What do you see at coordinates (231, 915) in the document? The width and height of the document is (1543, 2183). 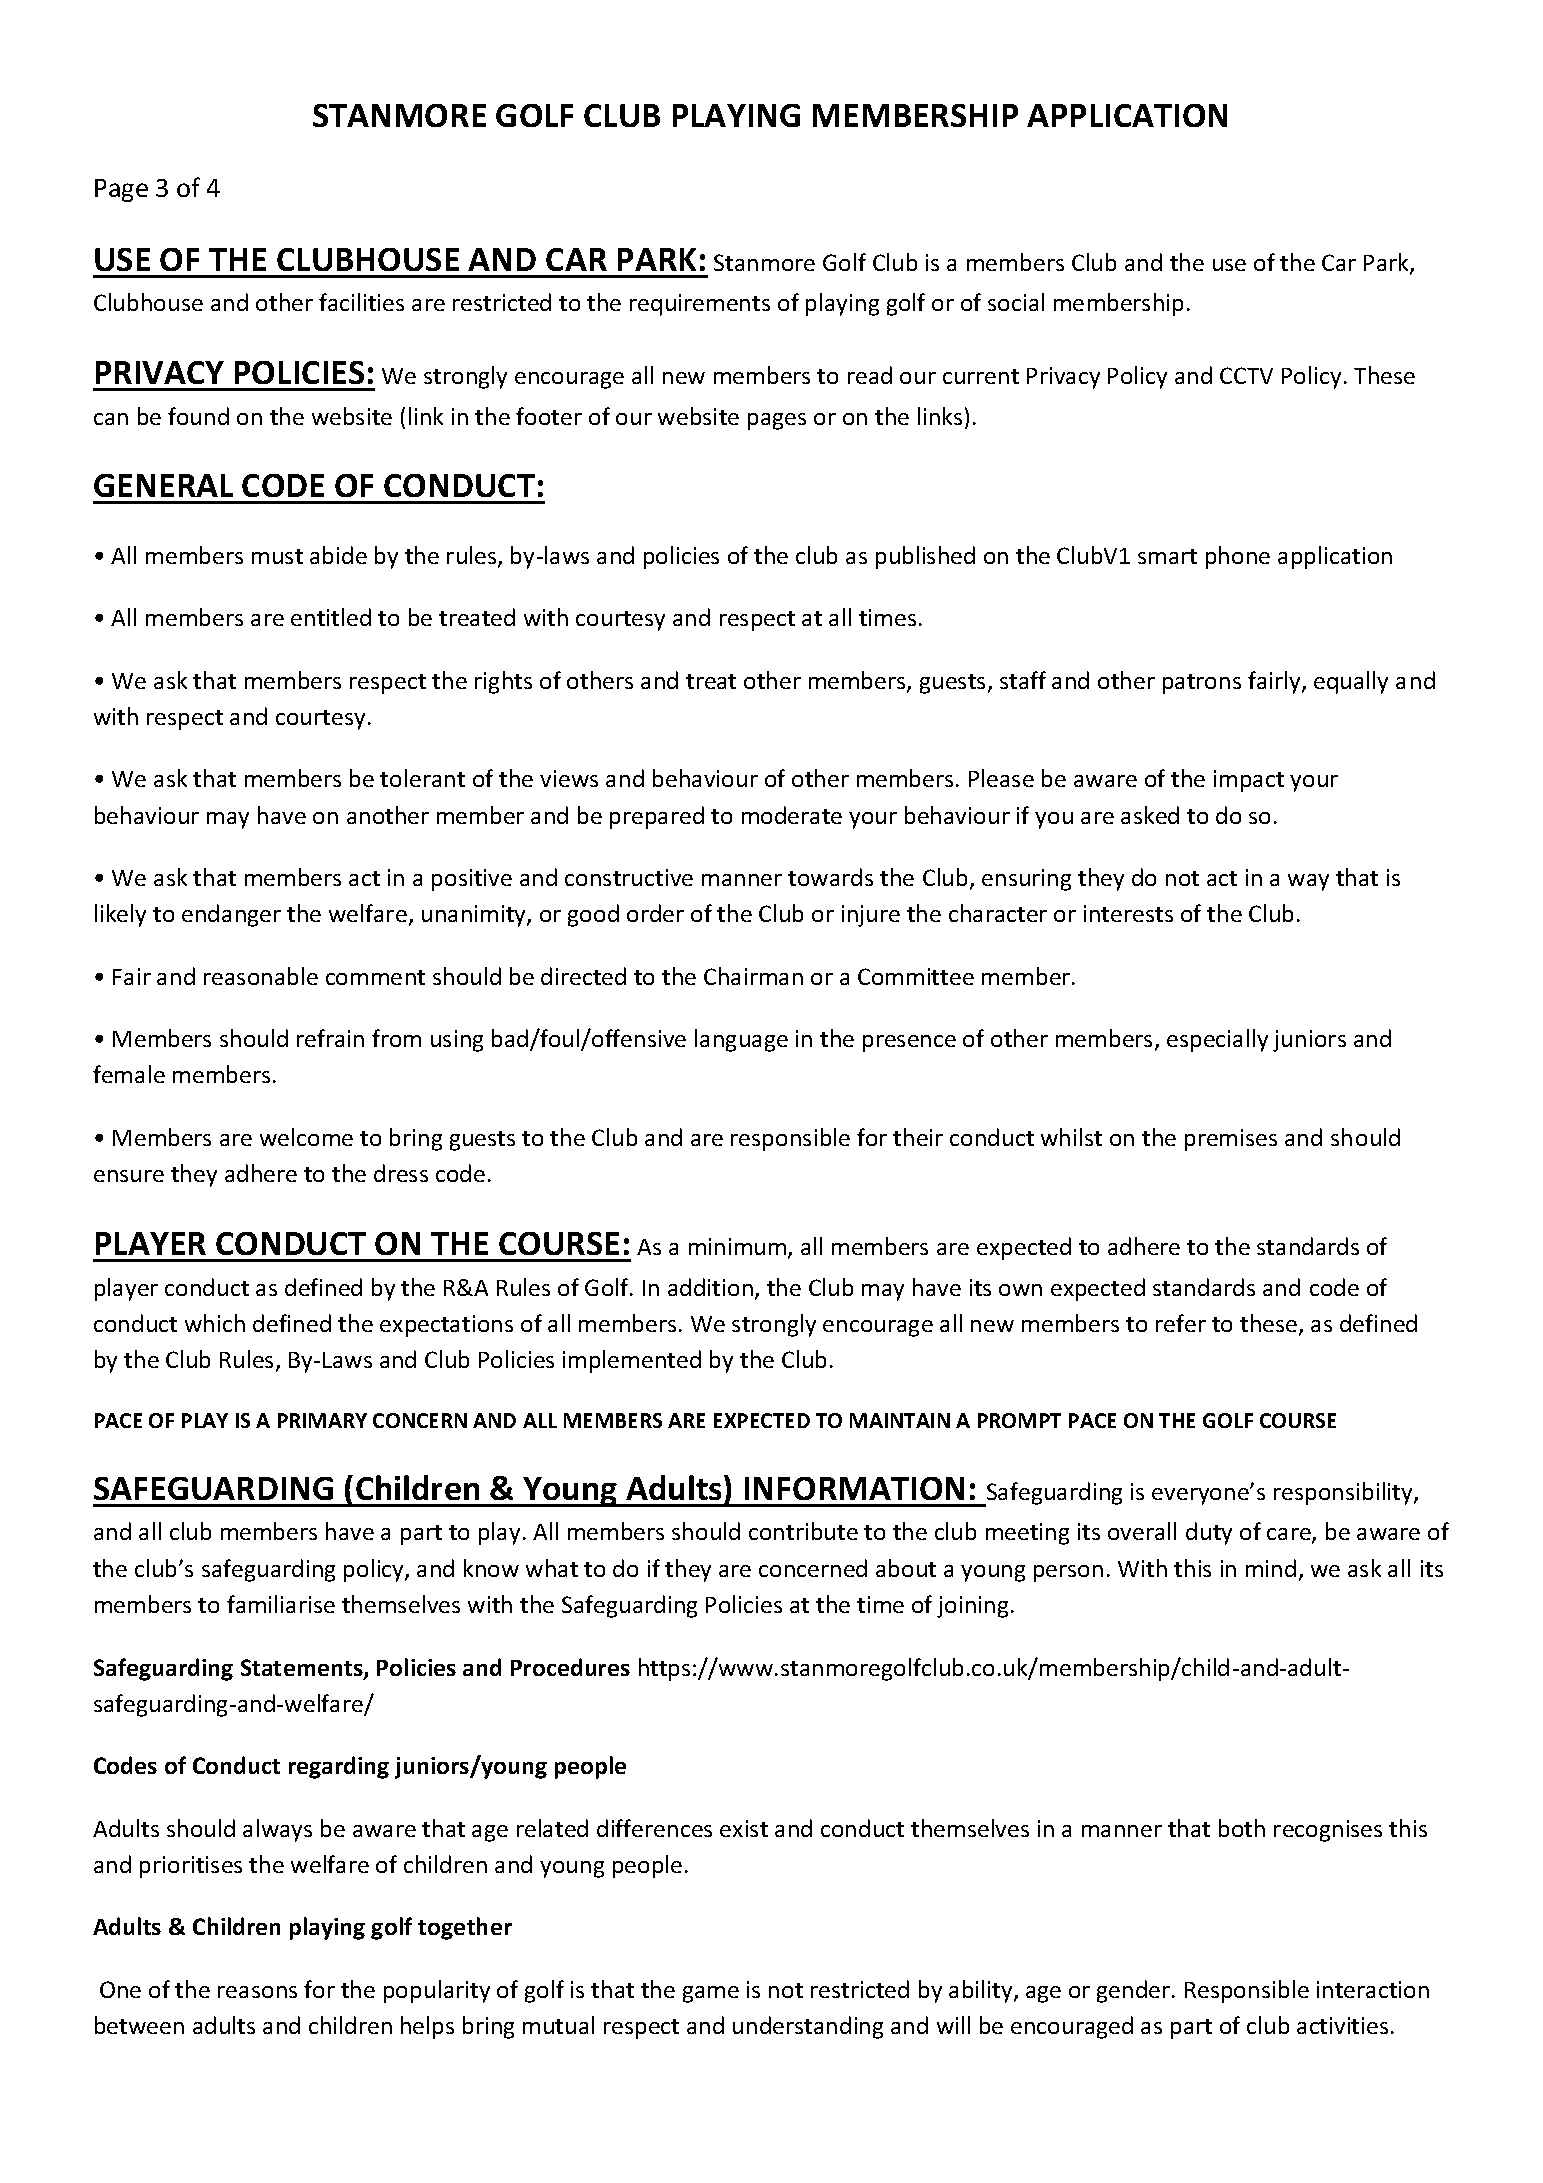 I see `endanger` at bounding box center [231, 915].
